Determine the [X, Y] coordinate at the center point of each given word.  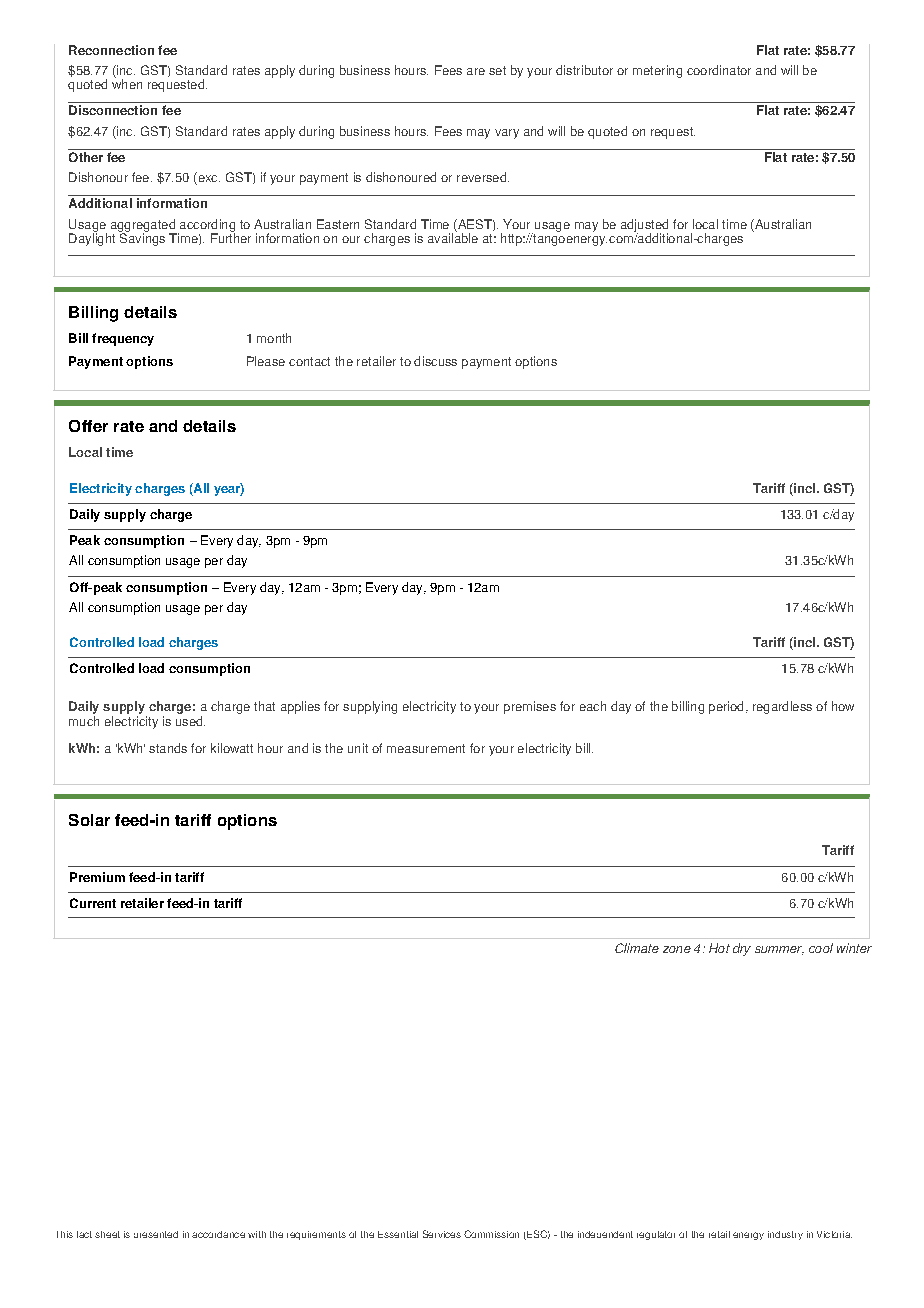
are [476, 71]
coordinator [719, 70]
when [127, 83]
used [190, 721]
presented [156, 1234]
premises [530, 707]
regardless [782, 707]
